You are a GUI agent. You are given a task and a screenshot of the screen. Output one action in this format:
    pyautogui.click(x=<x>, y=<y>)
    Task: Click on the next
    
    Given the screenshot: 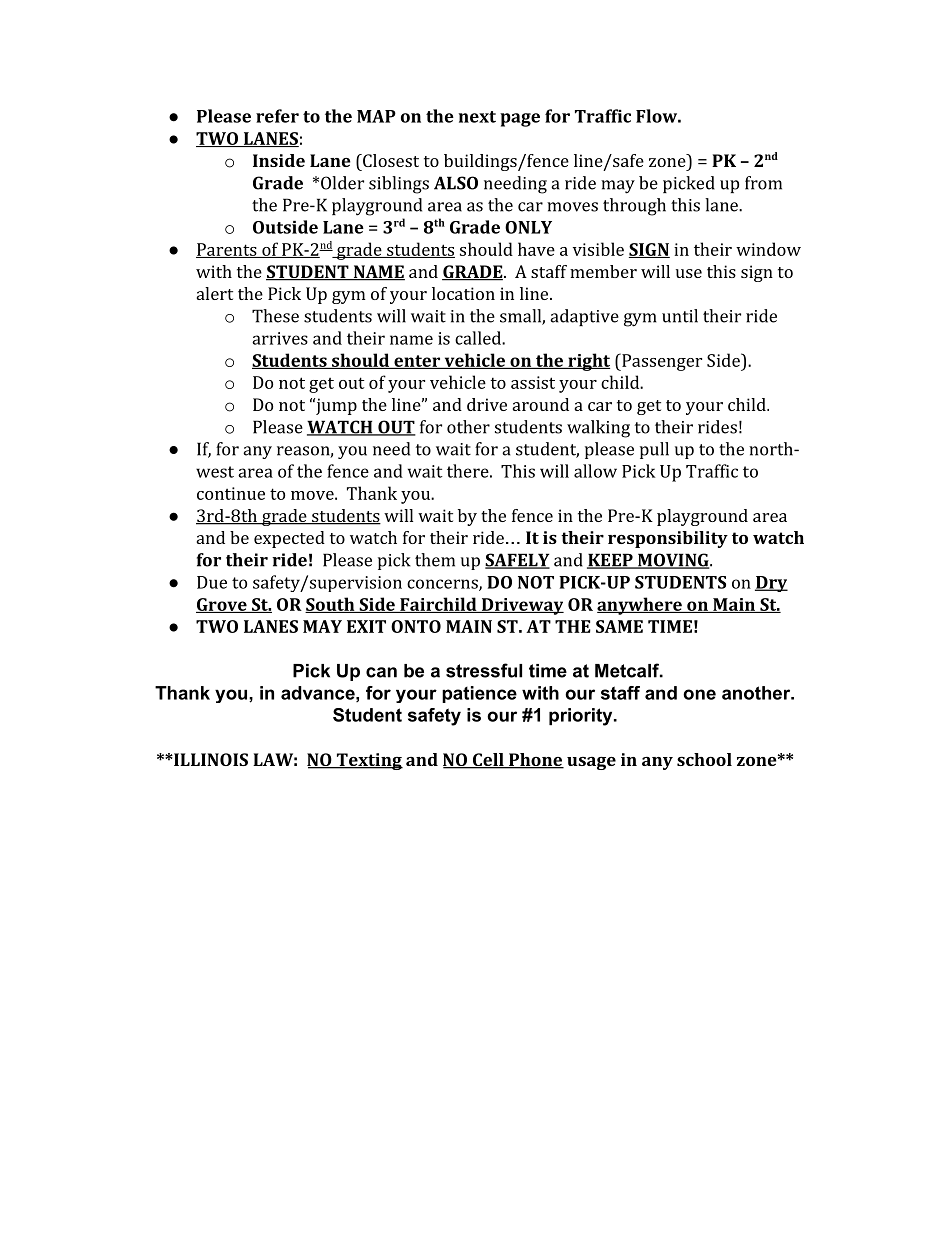 What is the action you would take?
    pyautogui.click(x=477, y=117)
